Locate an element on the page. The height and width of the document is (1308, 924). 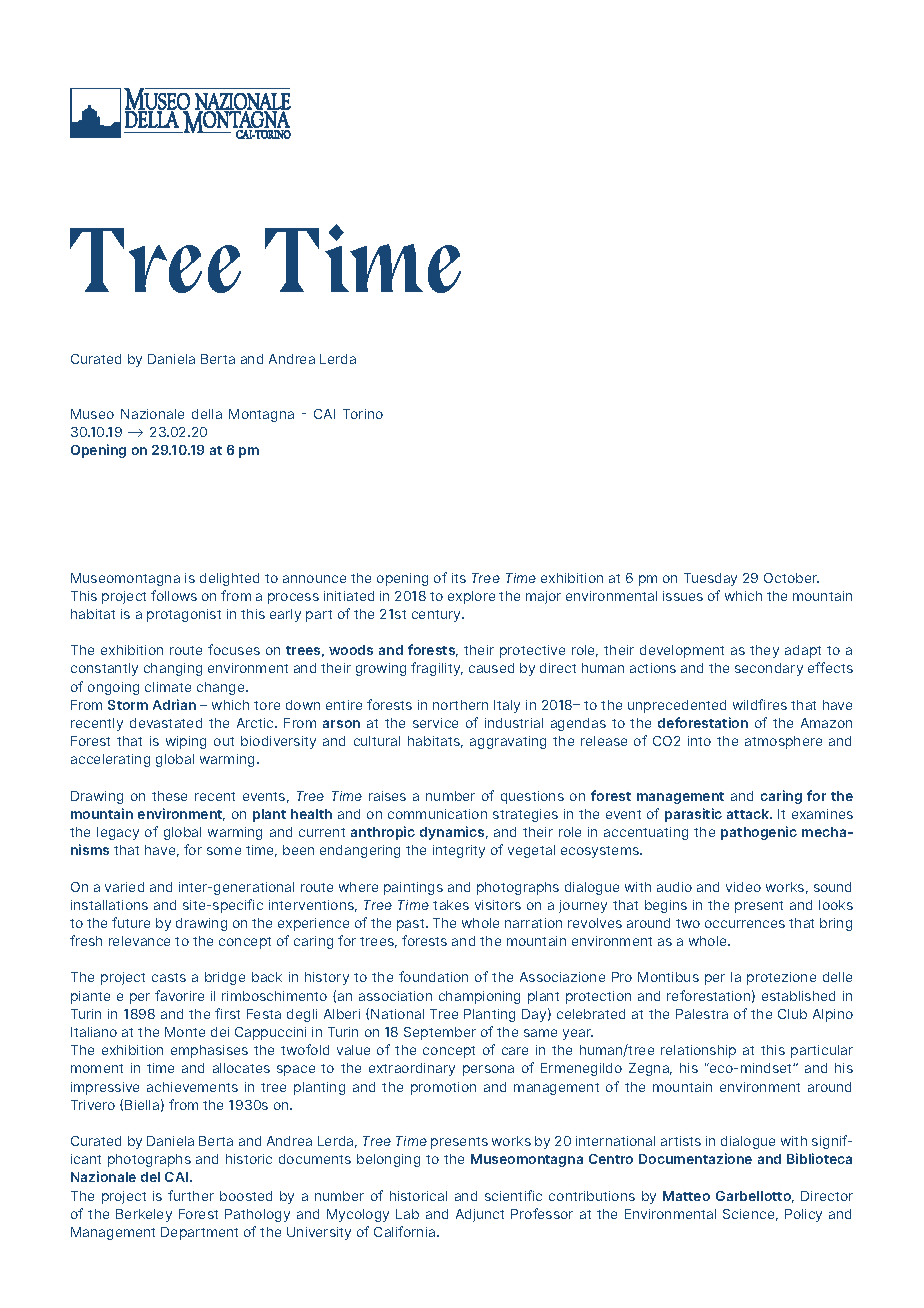
Policy is located at coordinates (803, 1215).
